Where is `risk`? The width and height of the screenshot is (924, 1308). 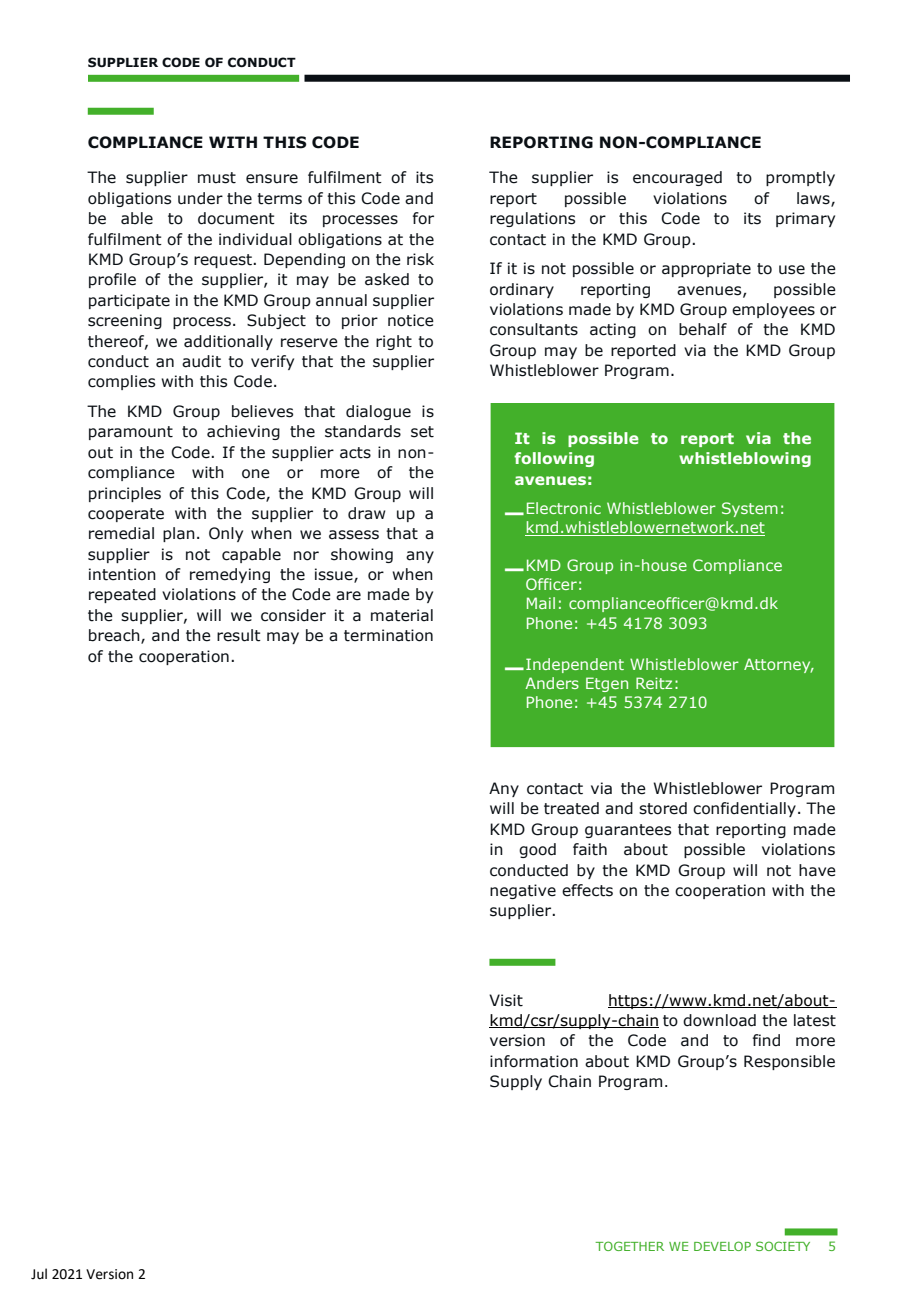
risk is located at coordinates (420, 259).
